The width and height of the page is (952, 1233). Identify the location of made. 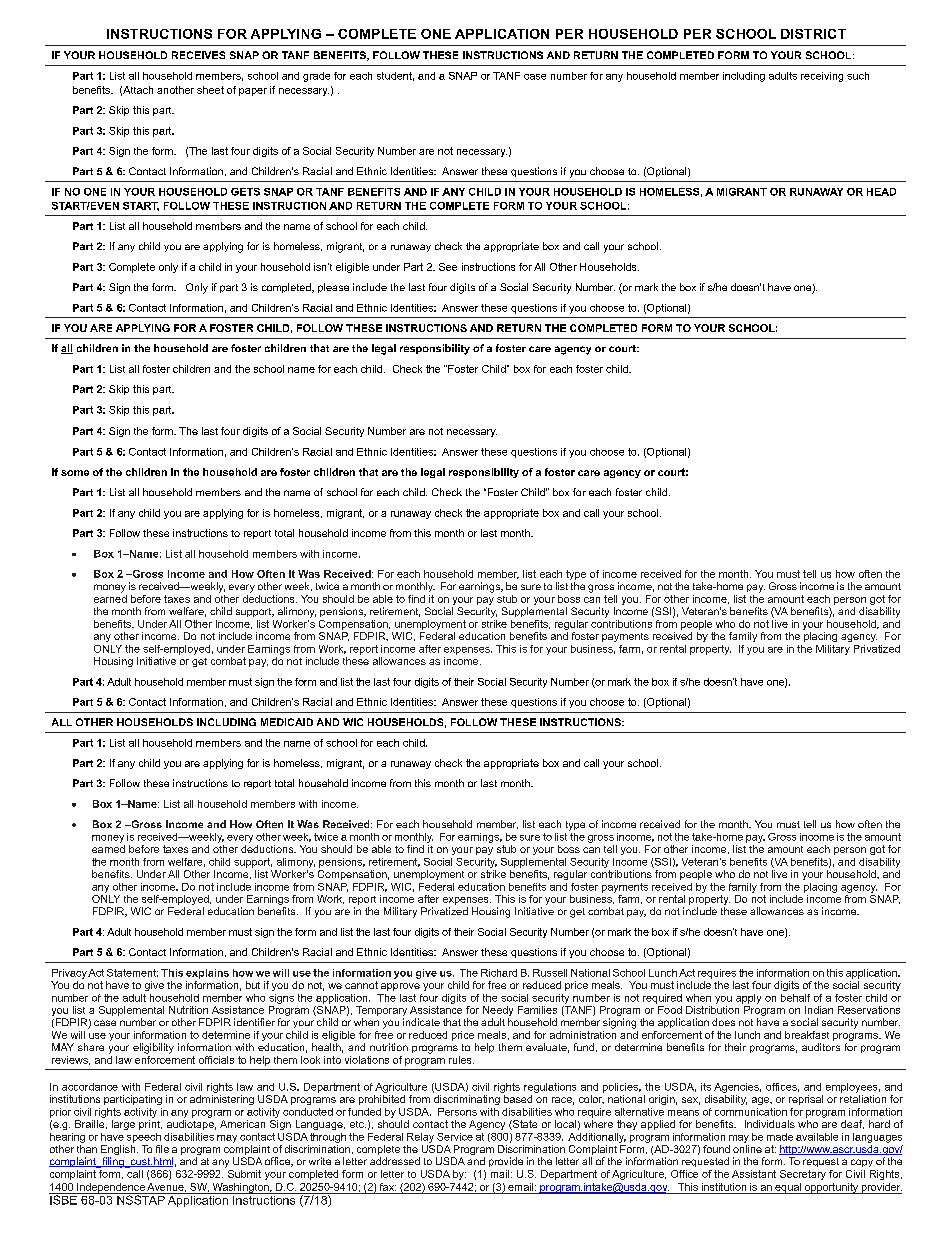
(780, 1137).
